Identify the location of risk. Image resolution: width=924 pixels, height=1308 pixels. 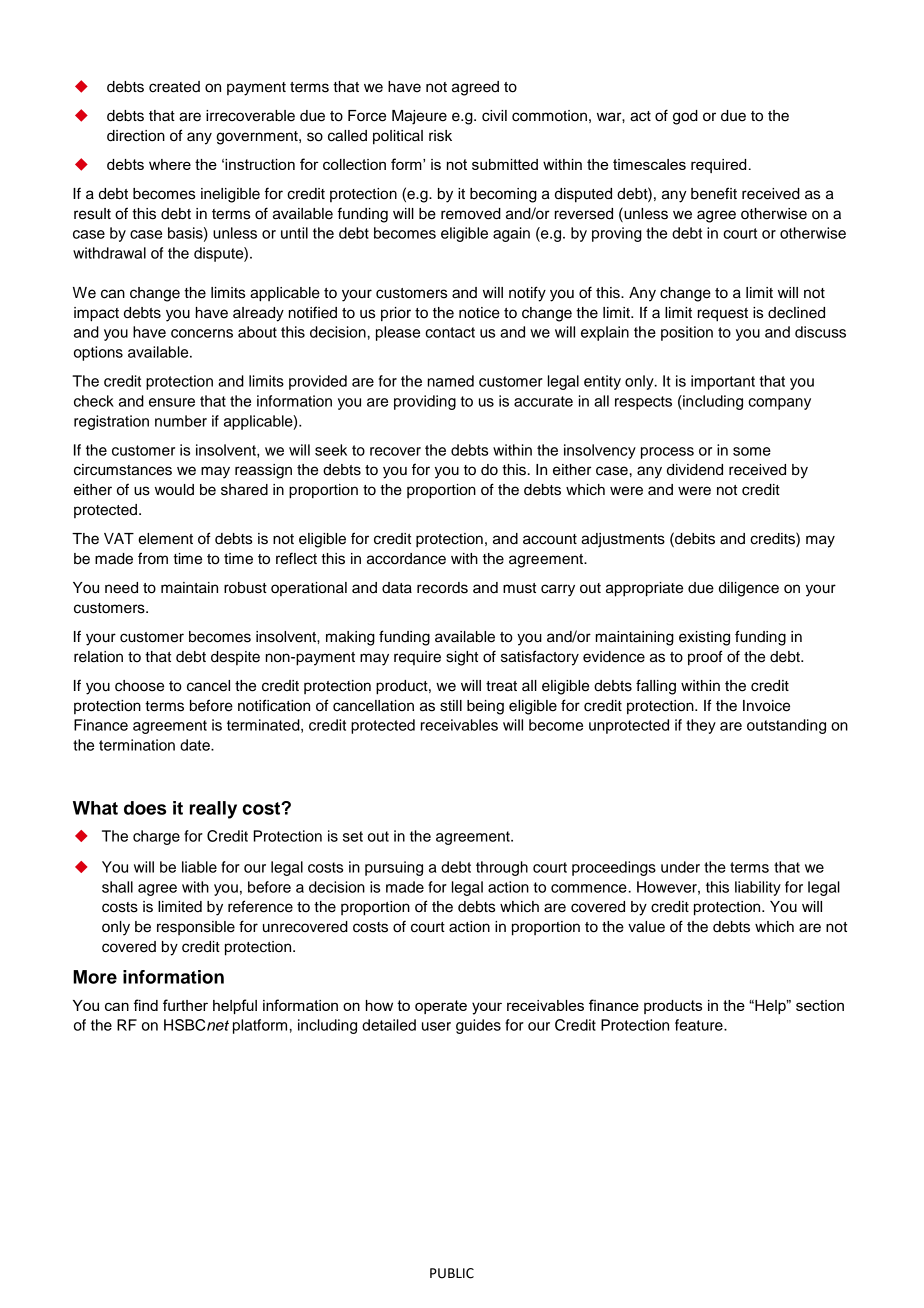
(440, 136).
